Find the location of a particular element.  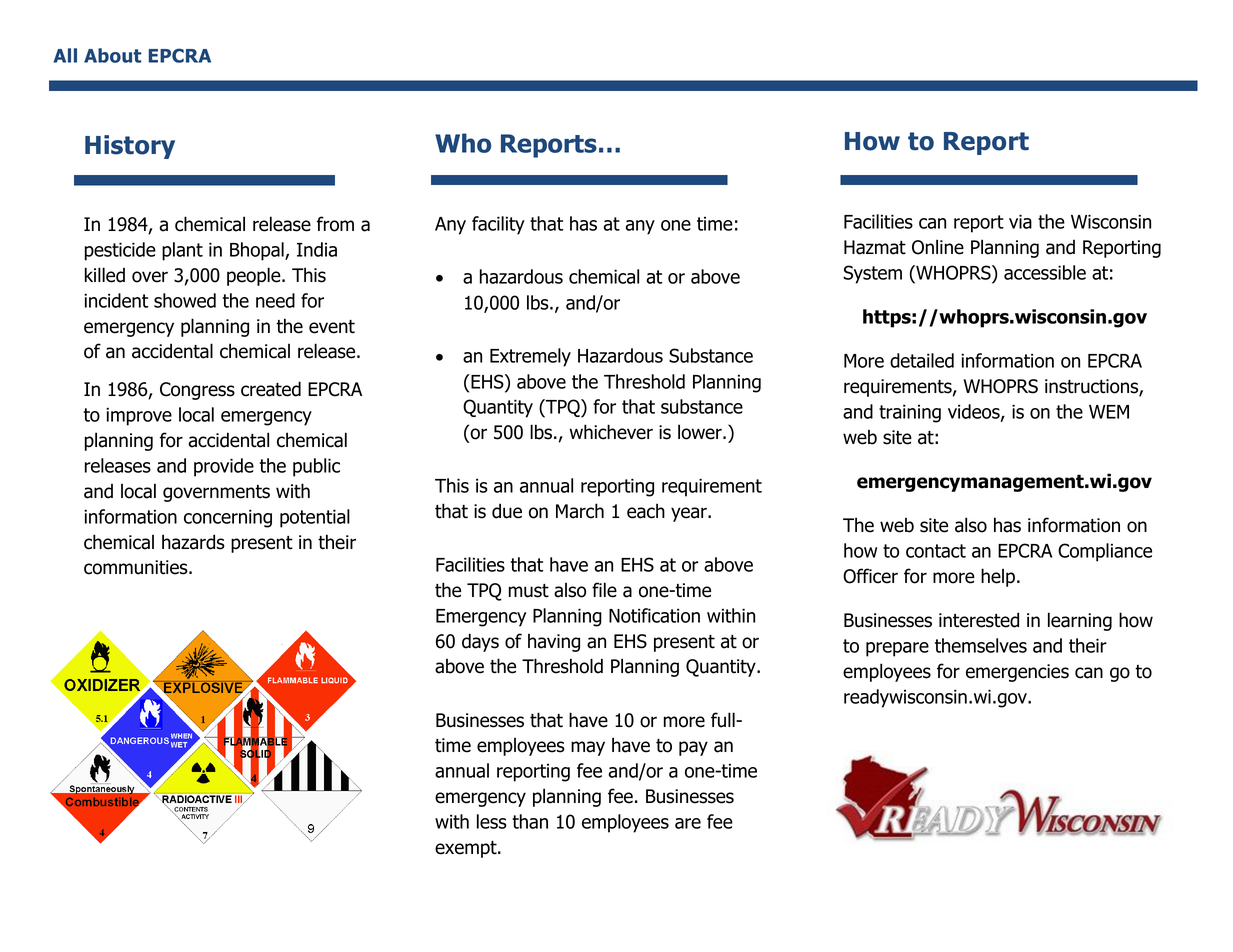

help is located at coordinates (998, 577).
